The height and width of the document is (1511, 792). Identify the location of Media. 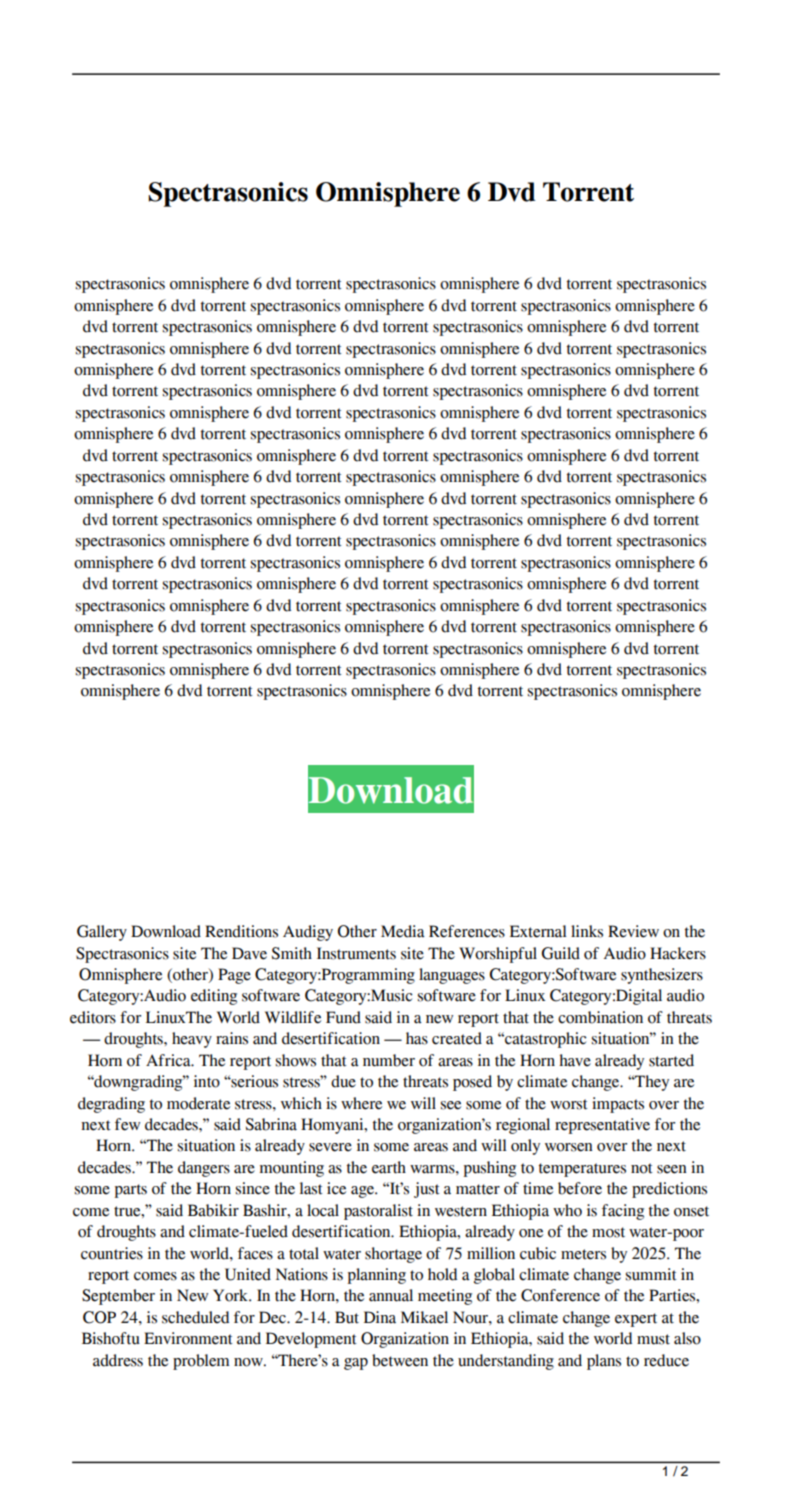
(403, 931).
